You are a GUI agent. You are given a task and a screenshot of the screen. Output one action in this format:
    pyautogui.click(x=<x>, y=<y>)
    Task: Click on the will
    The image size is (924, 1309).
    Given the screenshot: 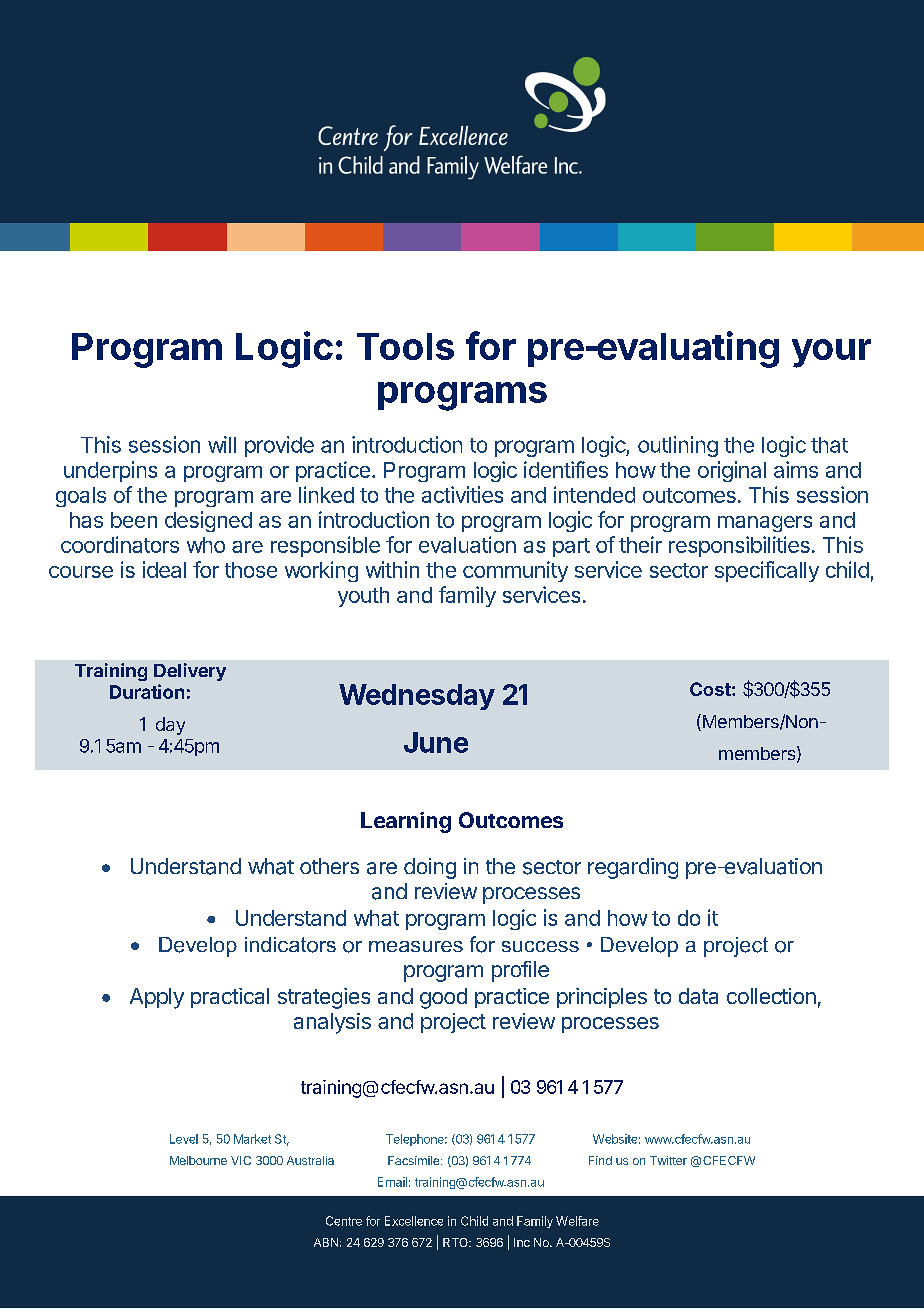 What is the action you would take?
    pyautogui.click(x=222, y=444)
